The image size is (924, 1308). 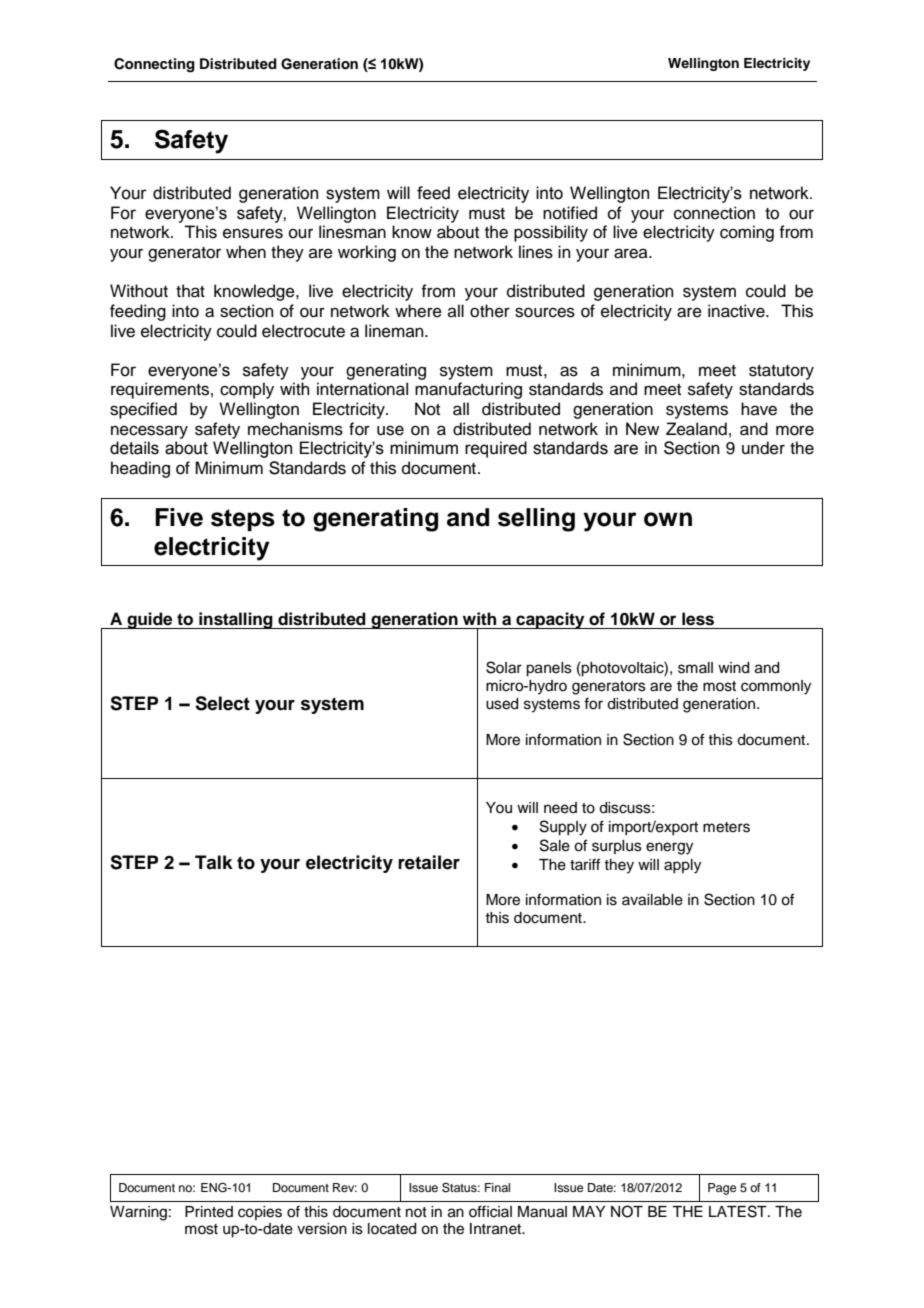 What do you see at coordinates (236, 620) in the document?
I see `installing` at bounding box center [236, 620].
